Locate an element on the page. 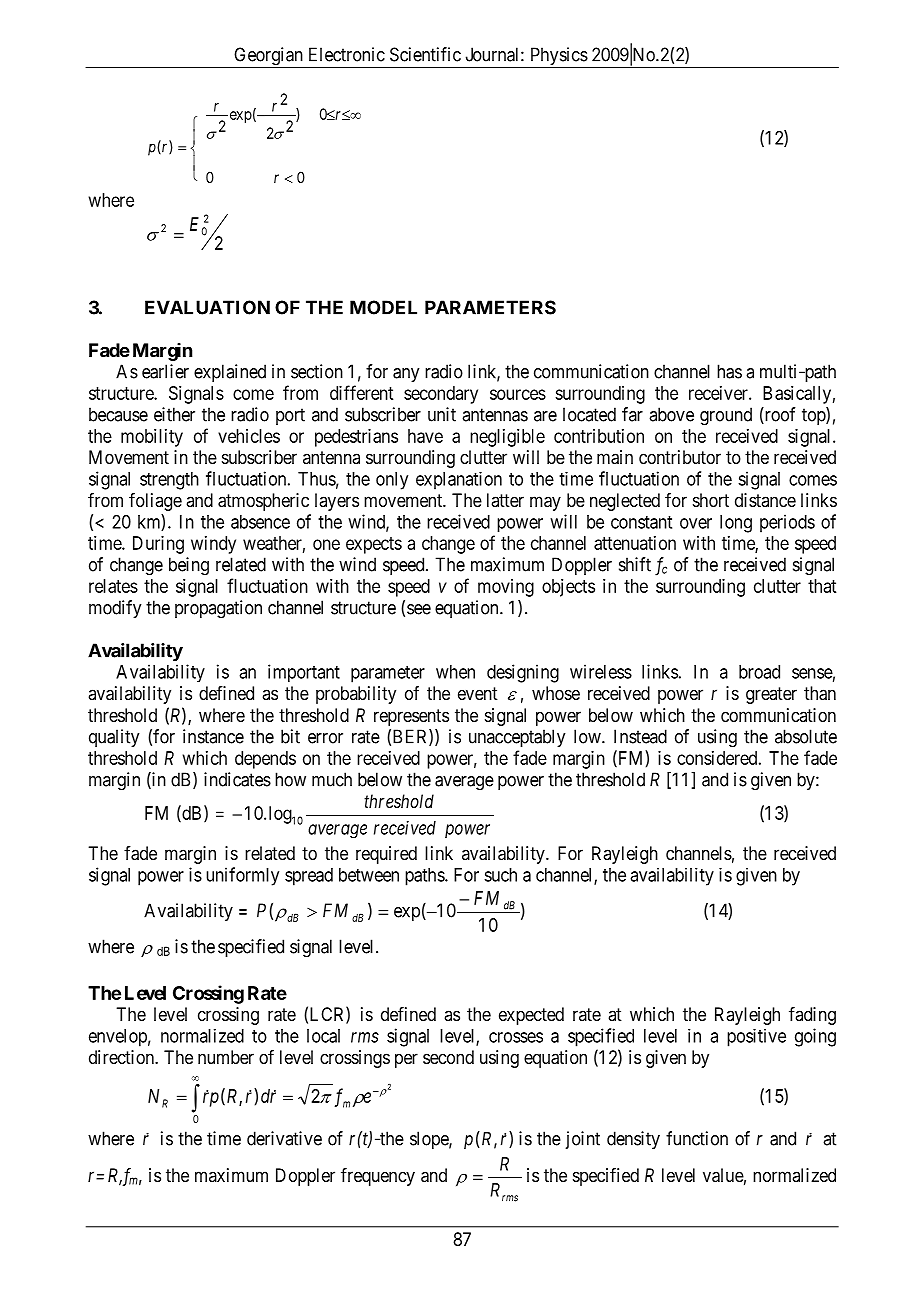 The height and width of the page is (1308, 924). Scientific is located at coordinates (425, 54).
